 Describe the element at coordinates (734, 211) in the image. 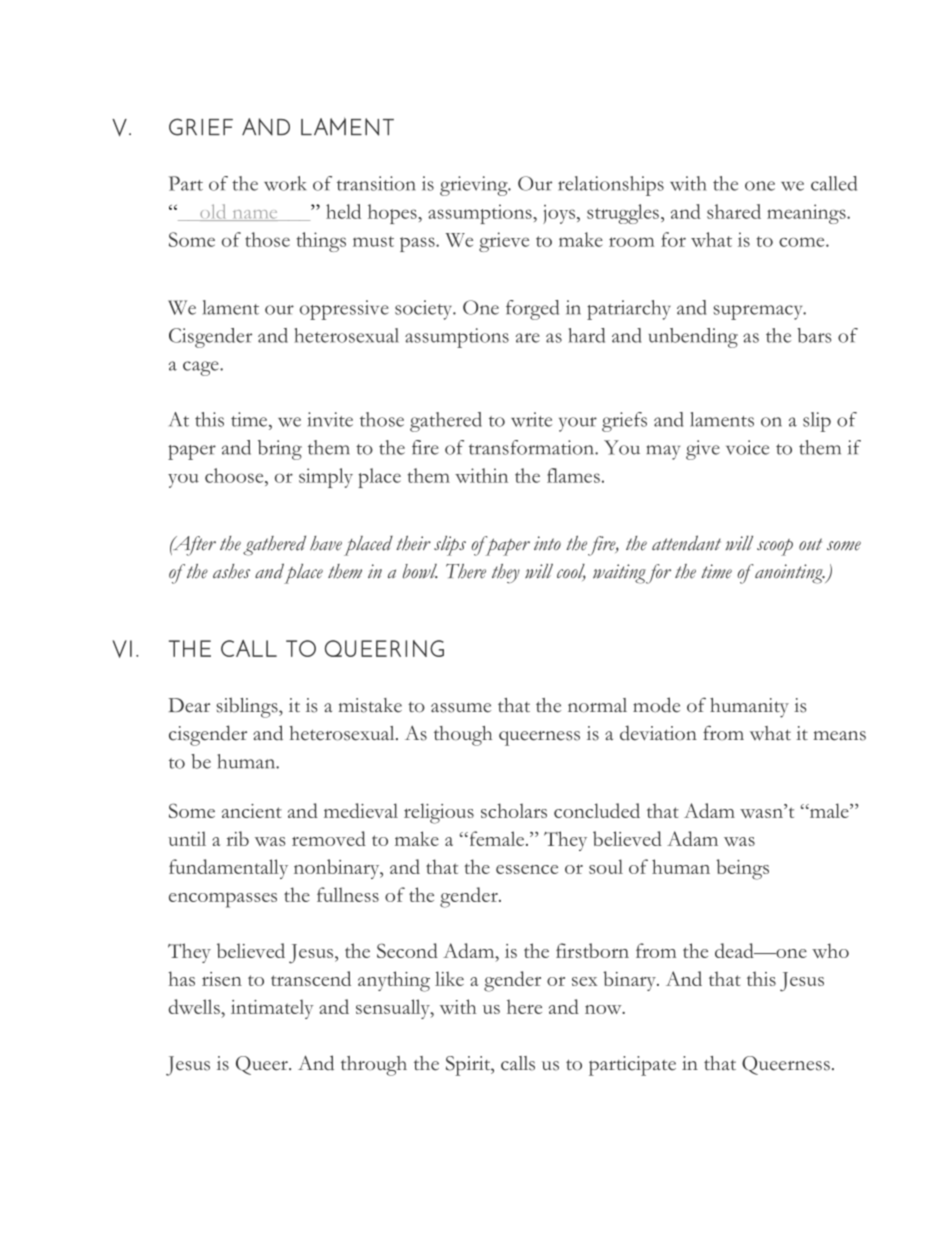

I see `shared` at that location.
